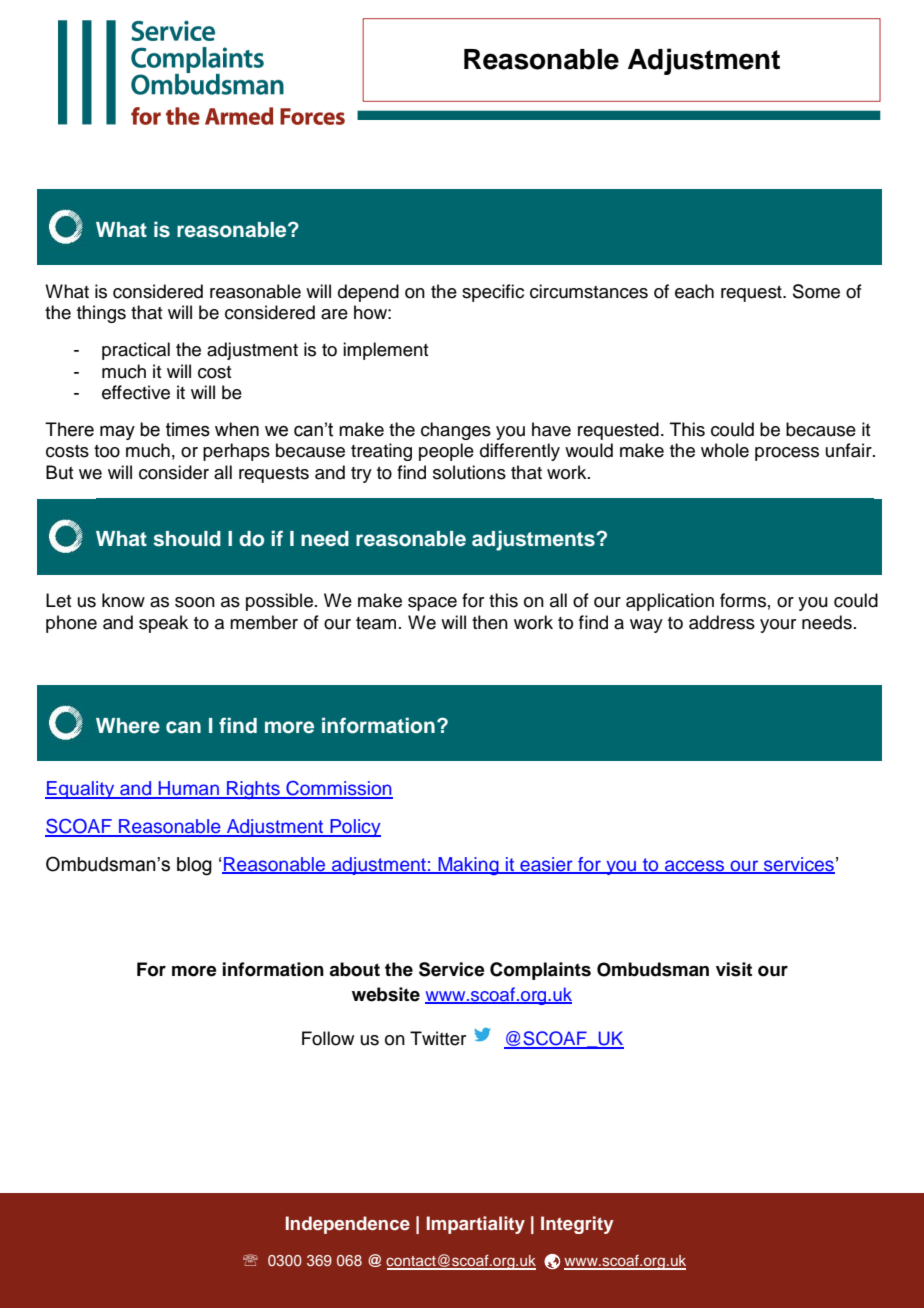  What do you see at coordinates (328, 1038) in the document?
I see `Follow` at bounding box center [328, 1038].
